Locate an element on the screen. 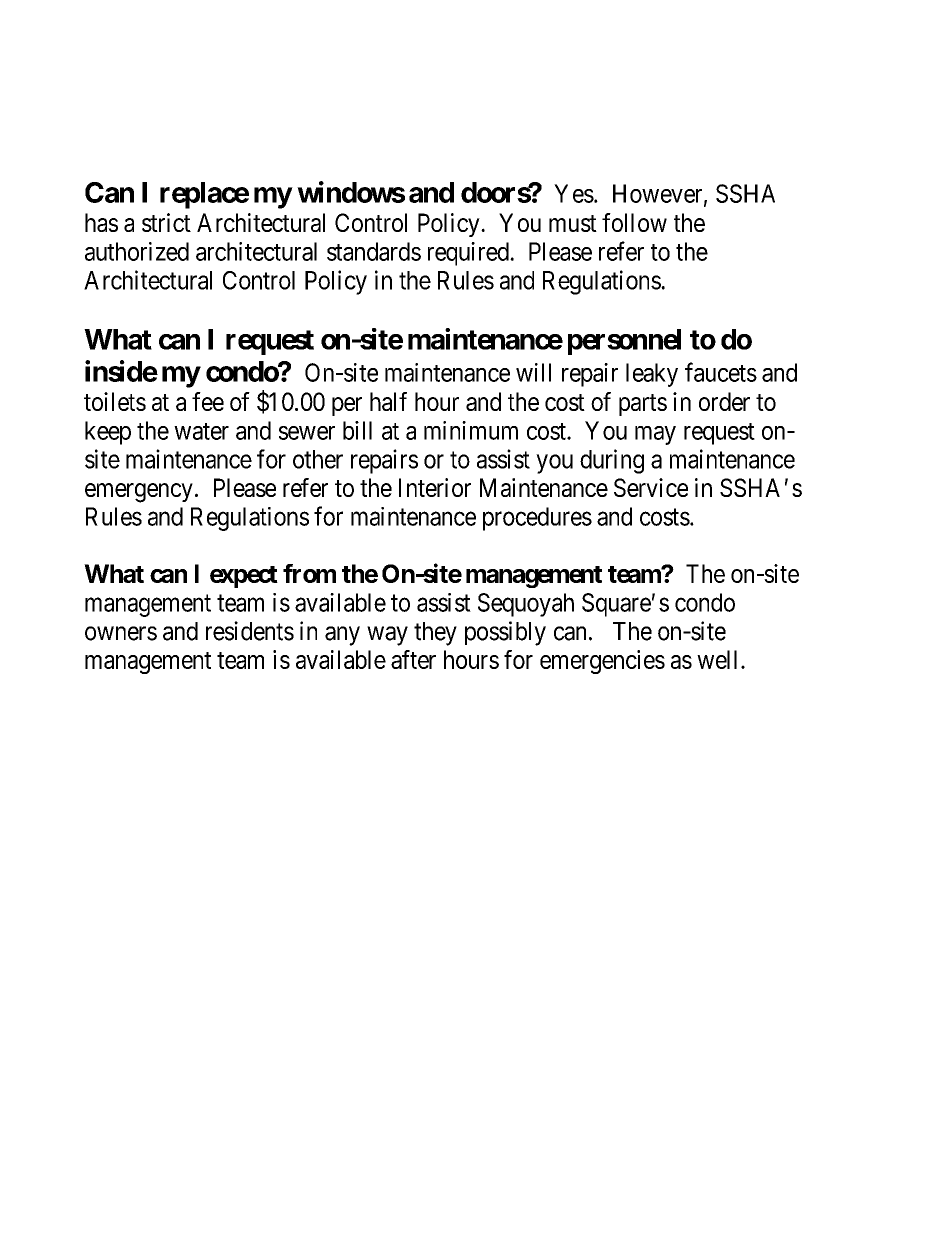  personnel is located at coordinates (624, 342).
